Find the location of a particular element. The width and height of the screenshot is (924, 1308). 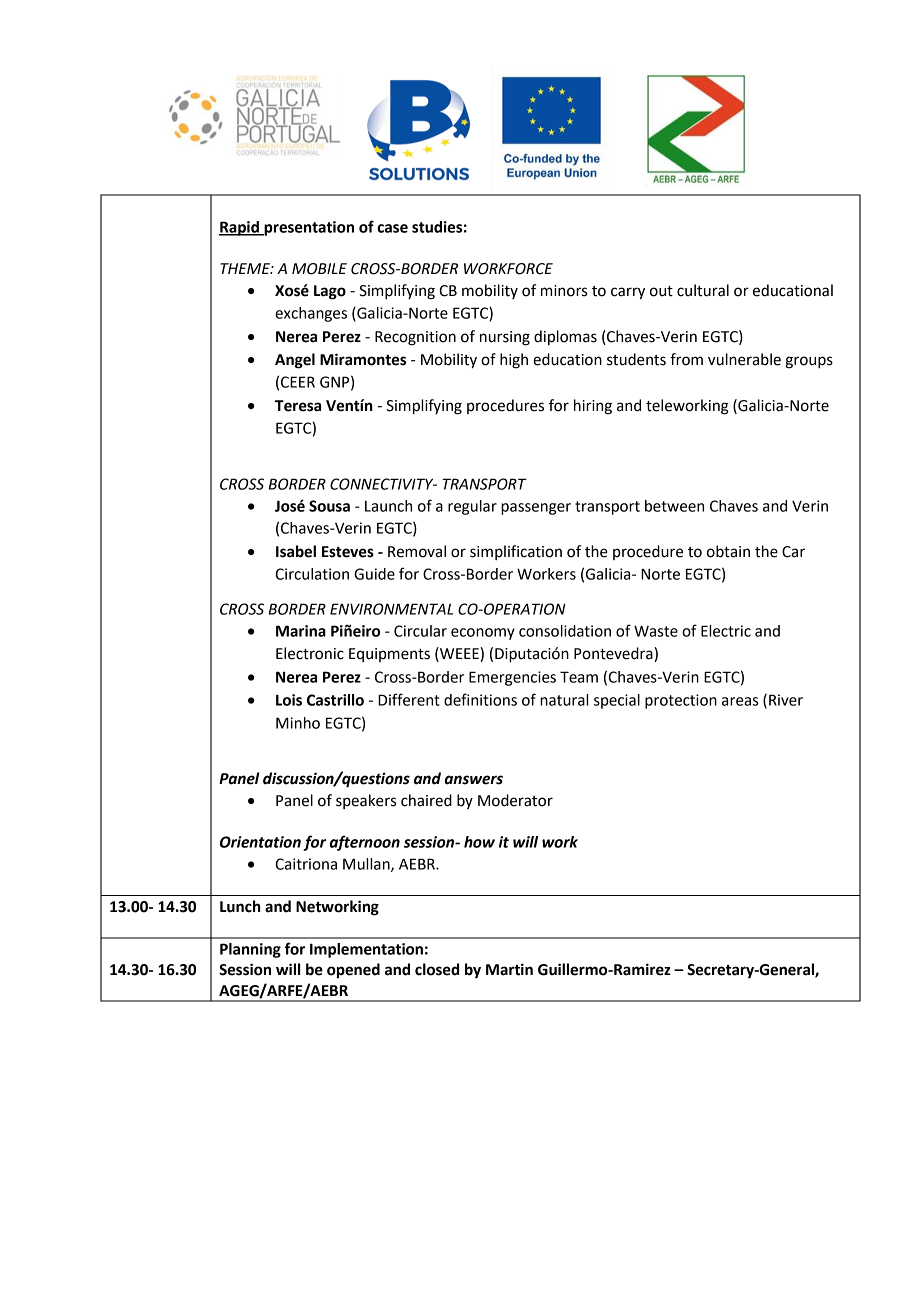

between is located at coordinates (674, 506).
